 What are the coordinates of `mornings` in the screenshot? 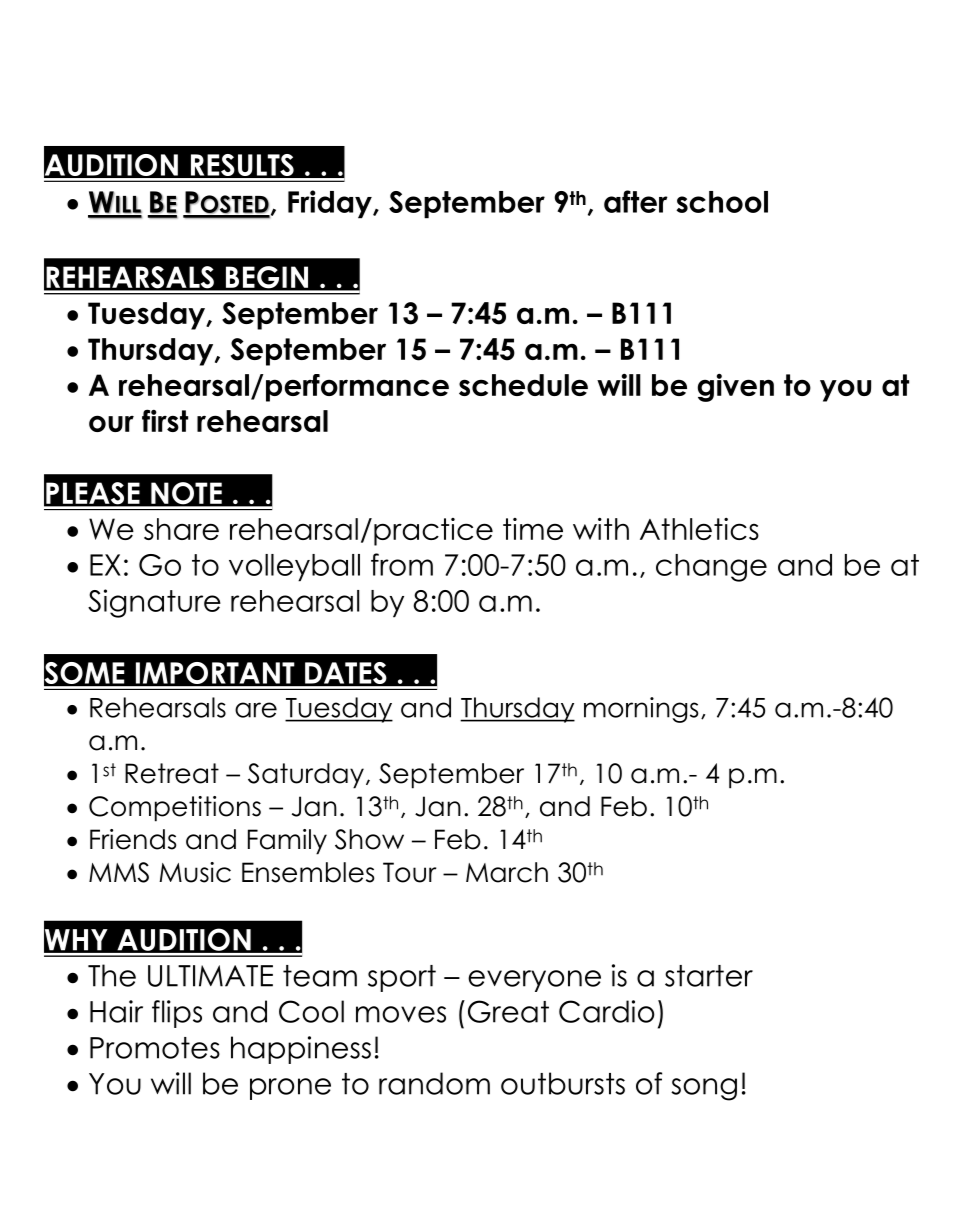 It's located at (641, 710).
